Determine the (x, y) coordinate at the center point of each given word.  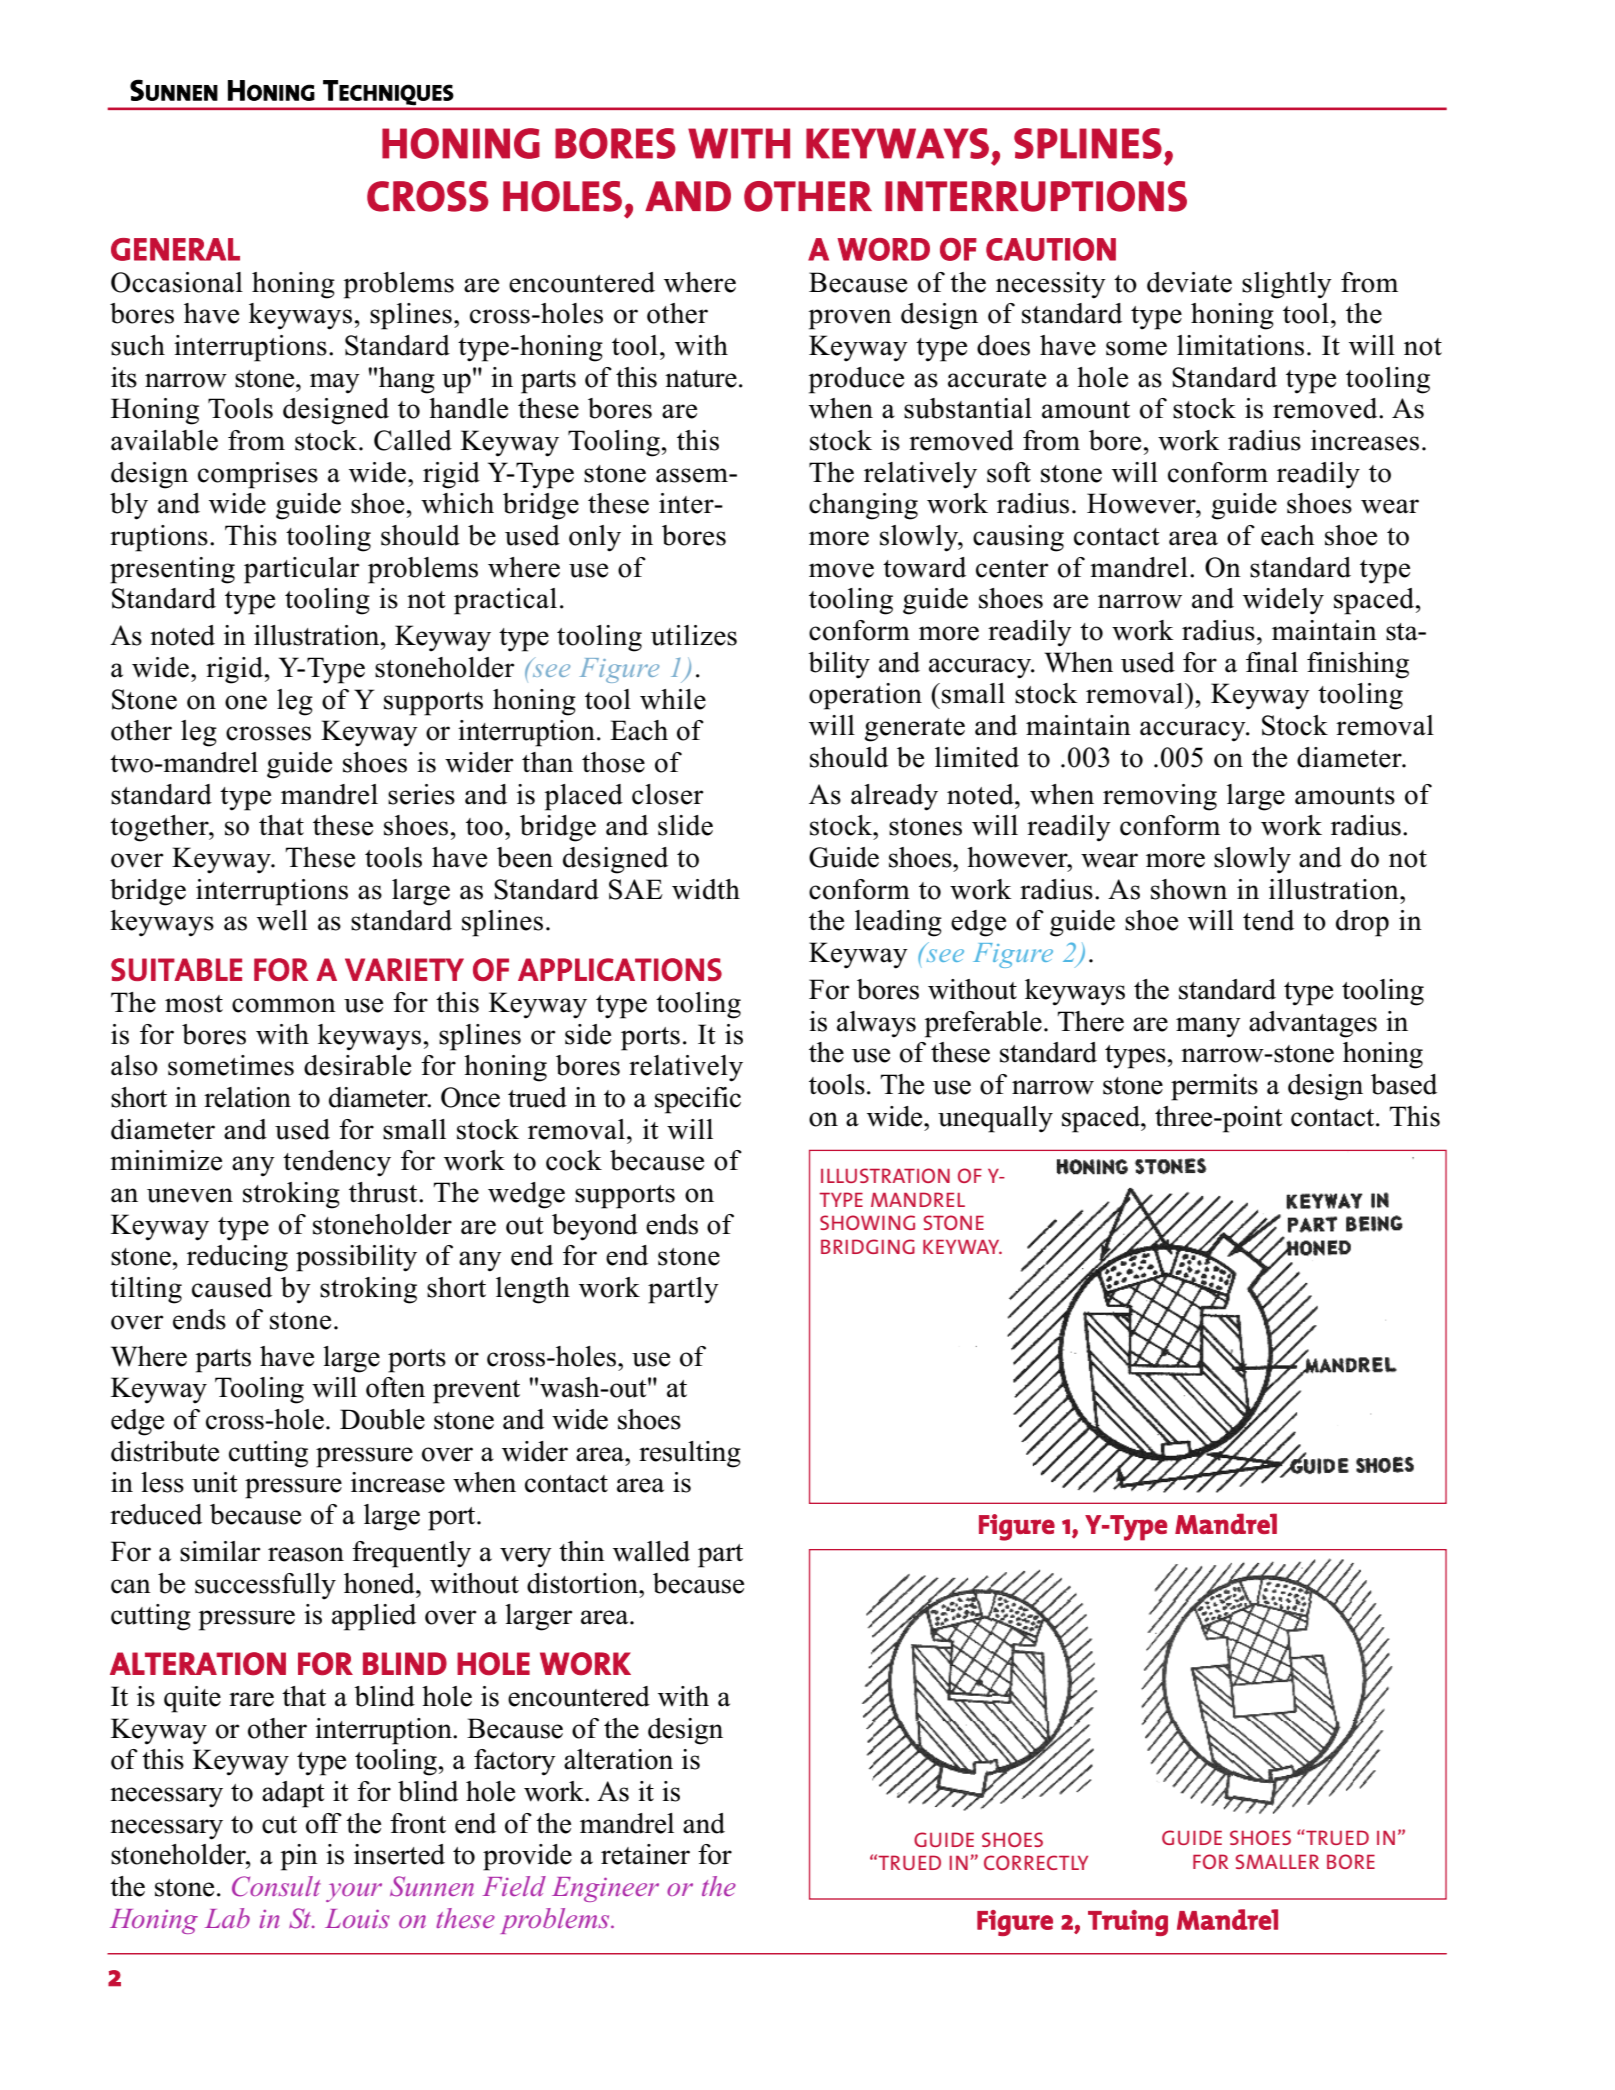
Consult (276, 1886)
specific (698, 1100)
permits (1214, 1087)
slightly (1287, 285)
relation (247, 1097)
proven (850, 319)
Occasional (177, 282)
